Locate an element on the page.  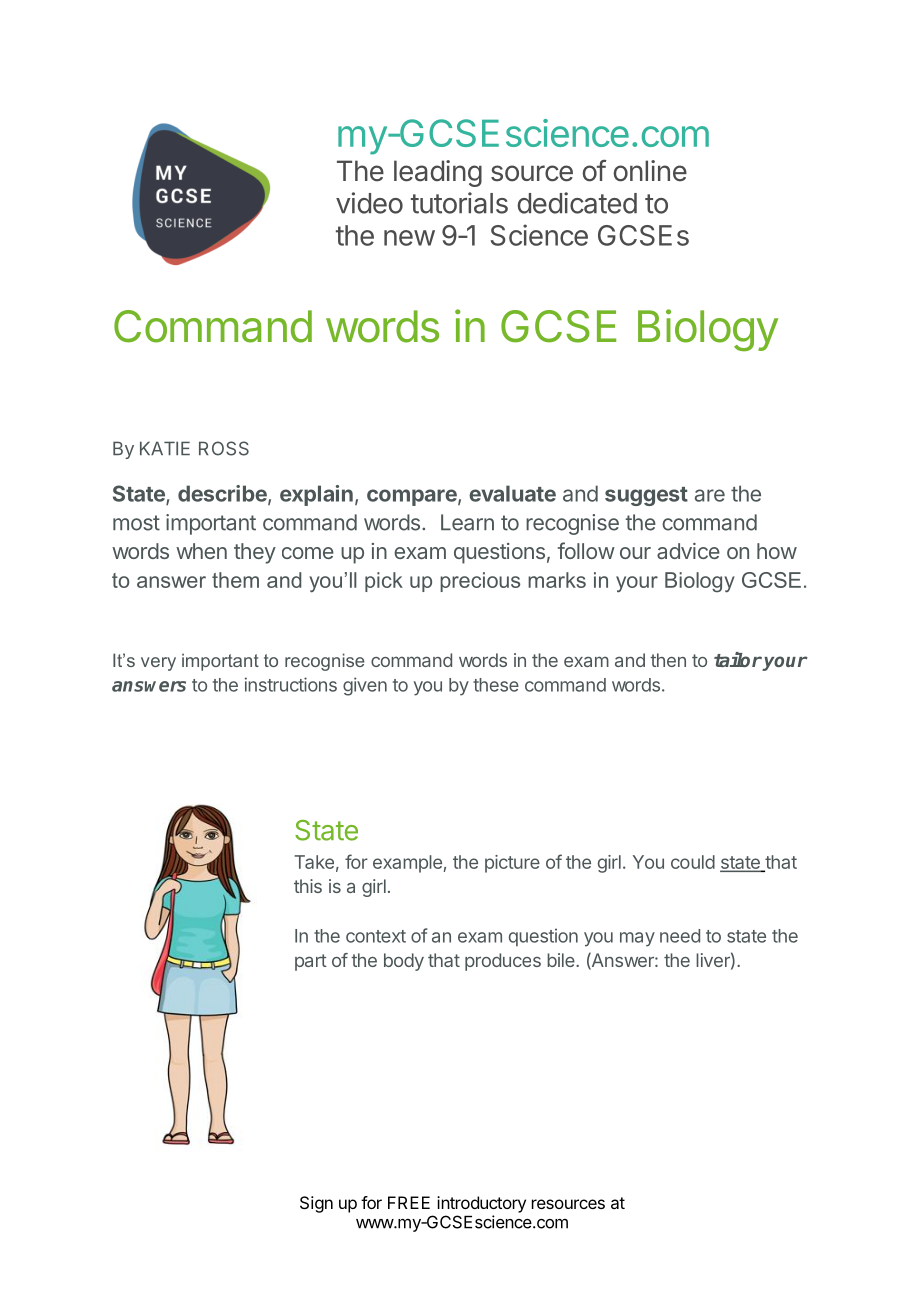
Take is located at coordinates (314, 862).
